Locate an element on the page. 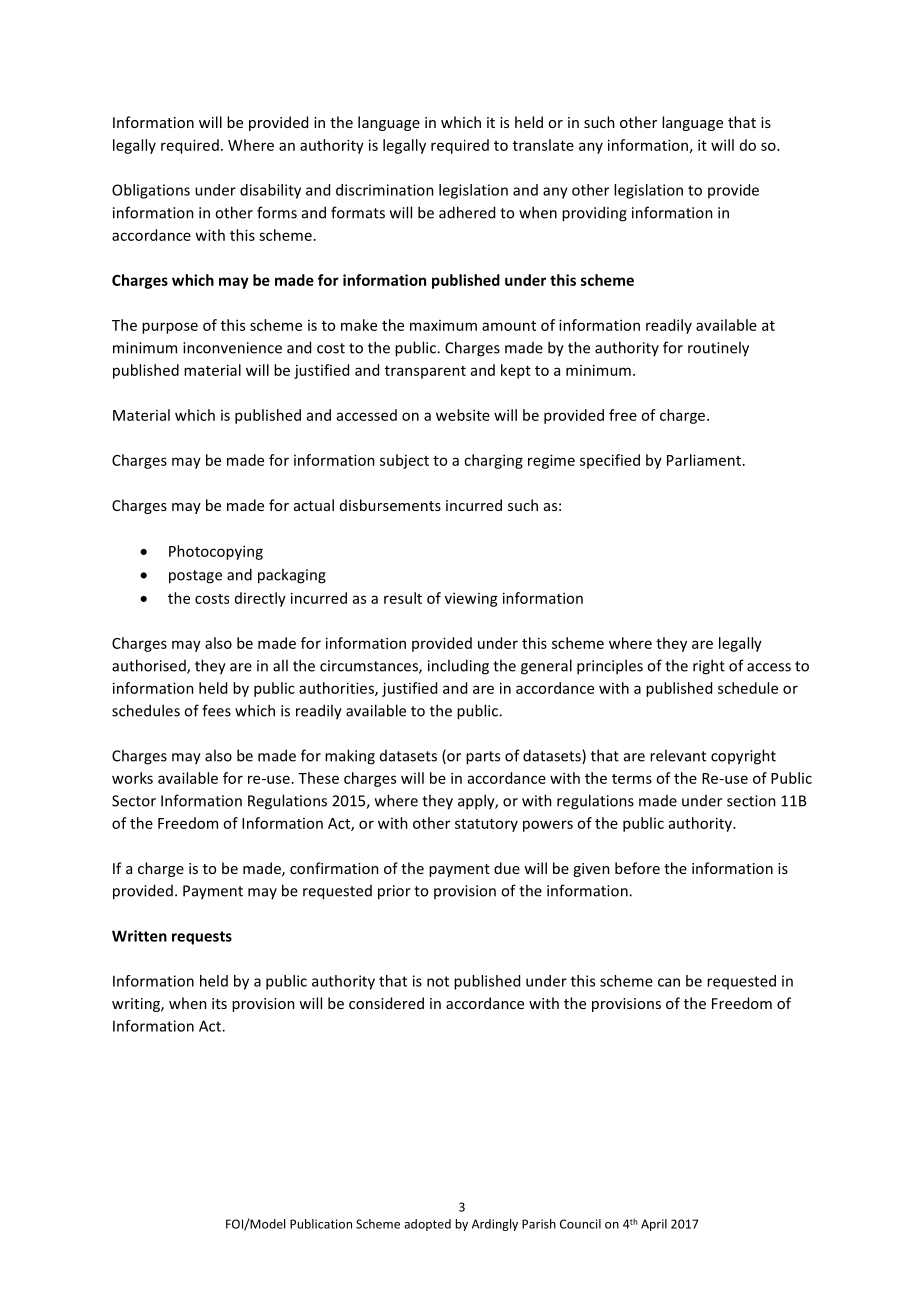 Image resolution: width=924 pixels, height=1308 pixels. adhered is located at coordinates (467, 212).
